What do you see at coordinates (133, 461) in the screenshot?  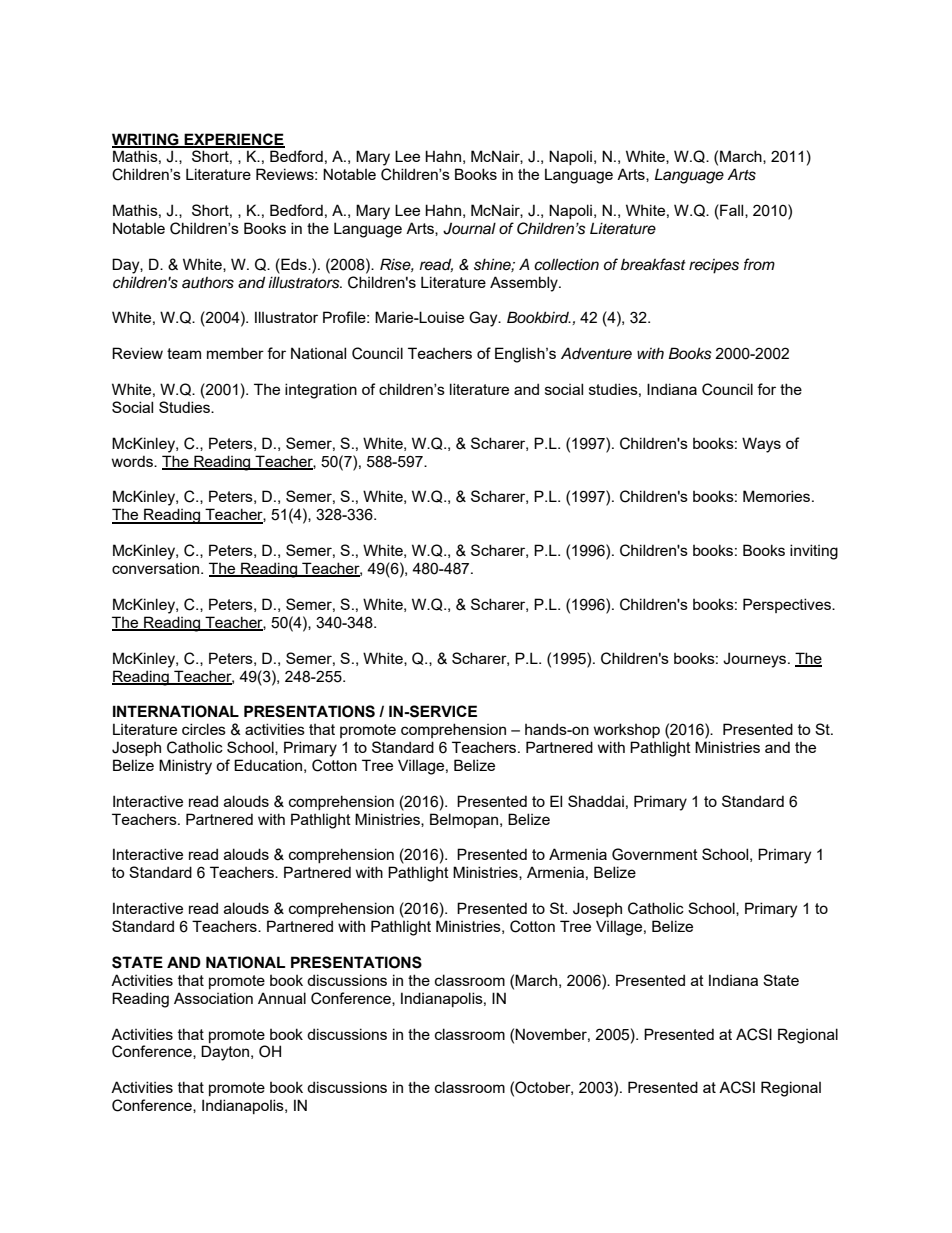 I see `words` at bounding box center [133, 461].
